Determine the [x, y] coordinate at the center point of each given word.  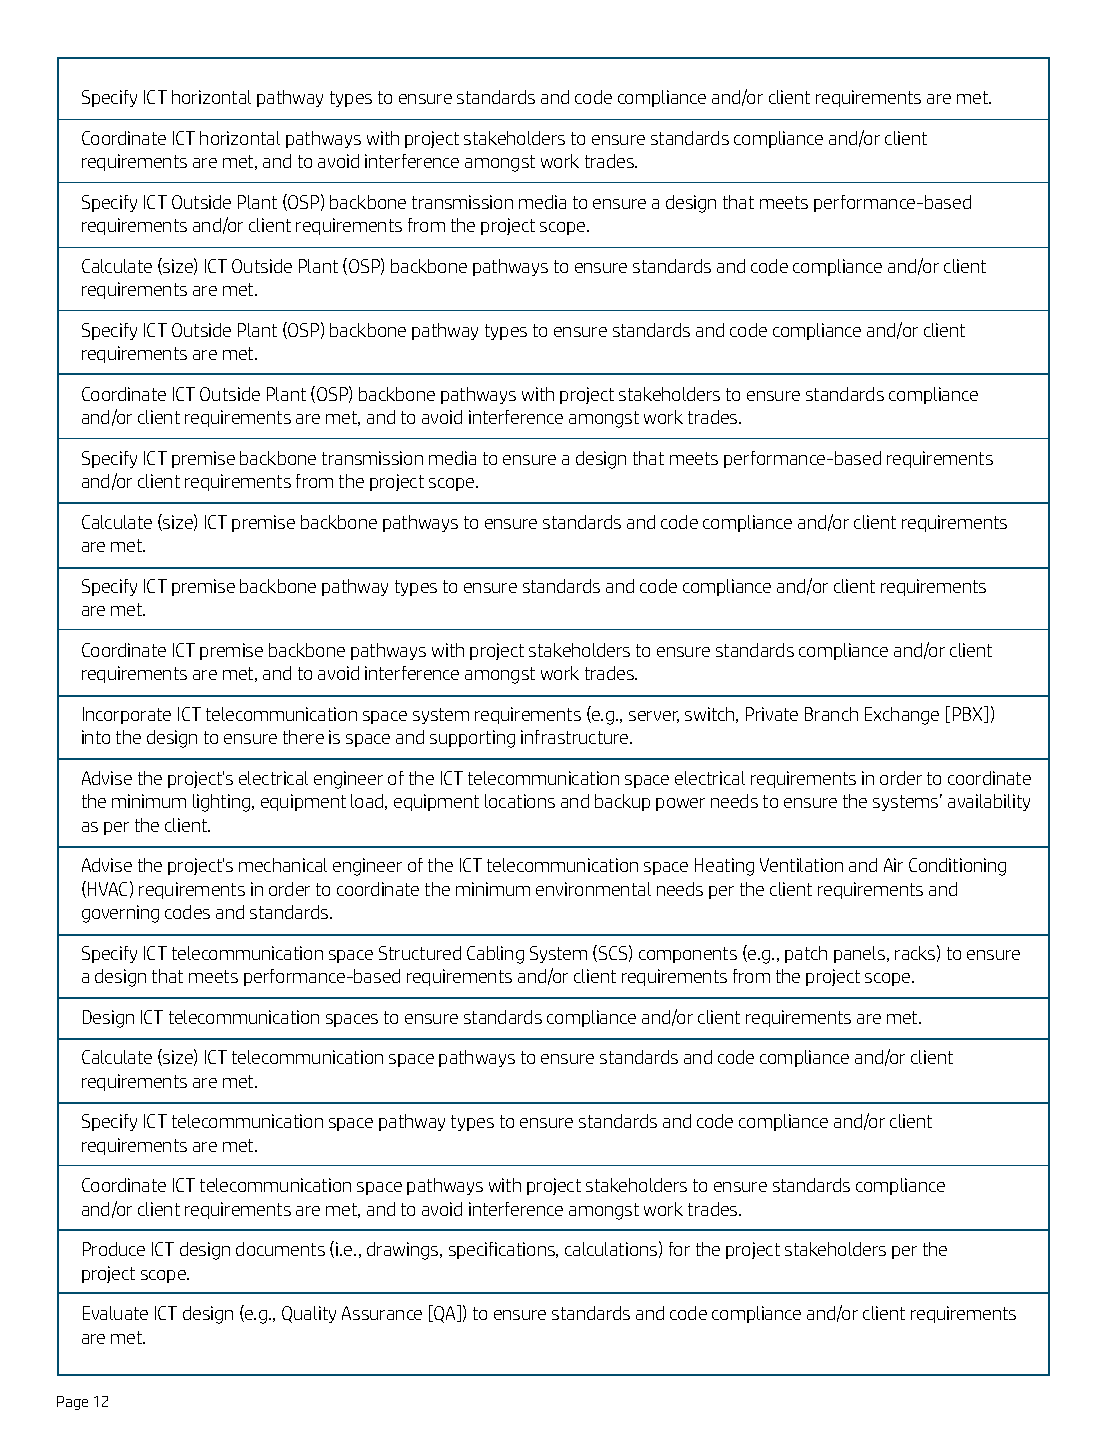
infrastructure [576, 737]
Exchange [902, 716]
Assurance [382, 1313]
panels [861, 954]
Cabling [495, 955]
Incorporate [127, 715]
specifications [503, 1250]
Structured [420, 953]
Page [72, 1403]
